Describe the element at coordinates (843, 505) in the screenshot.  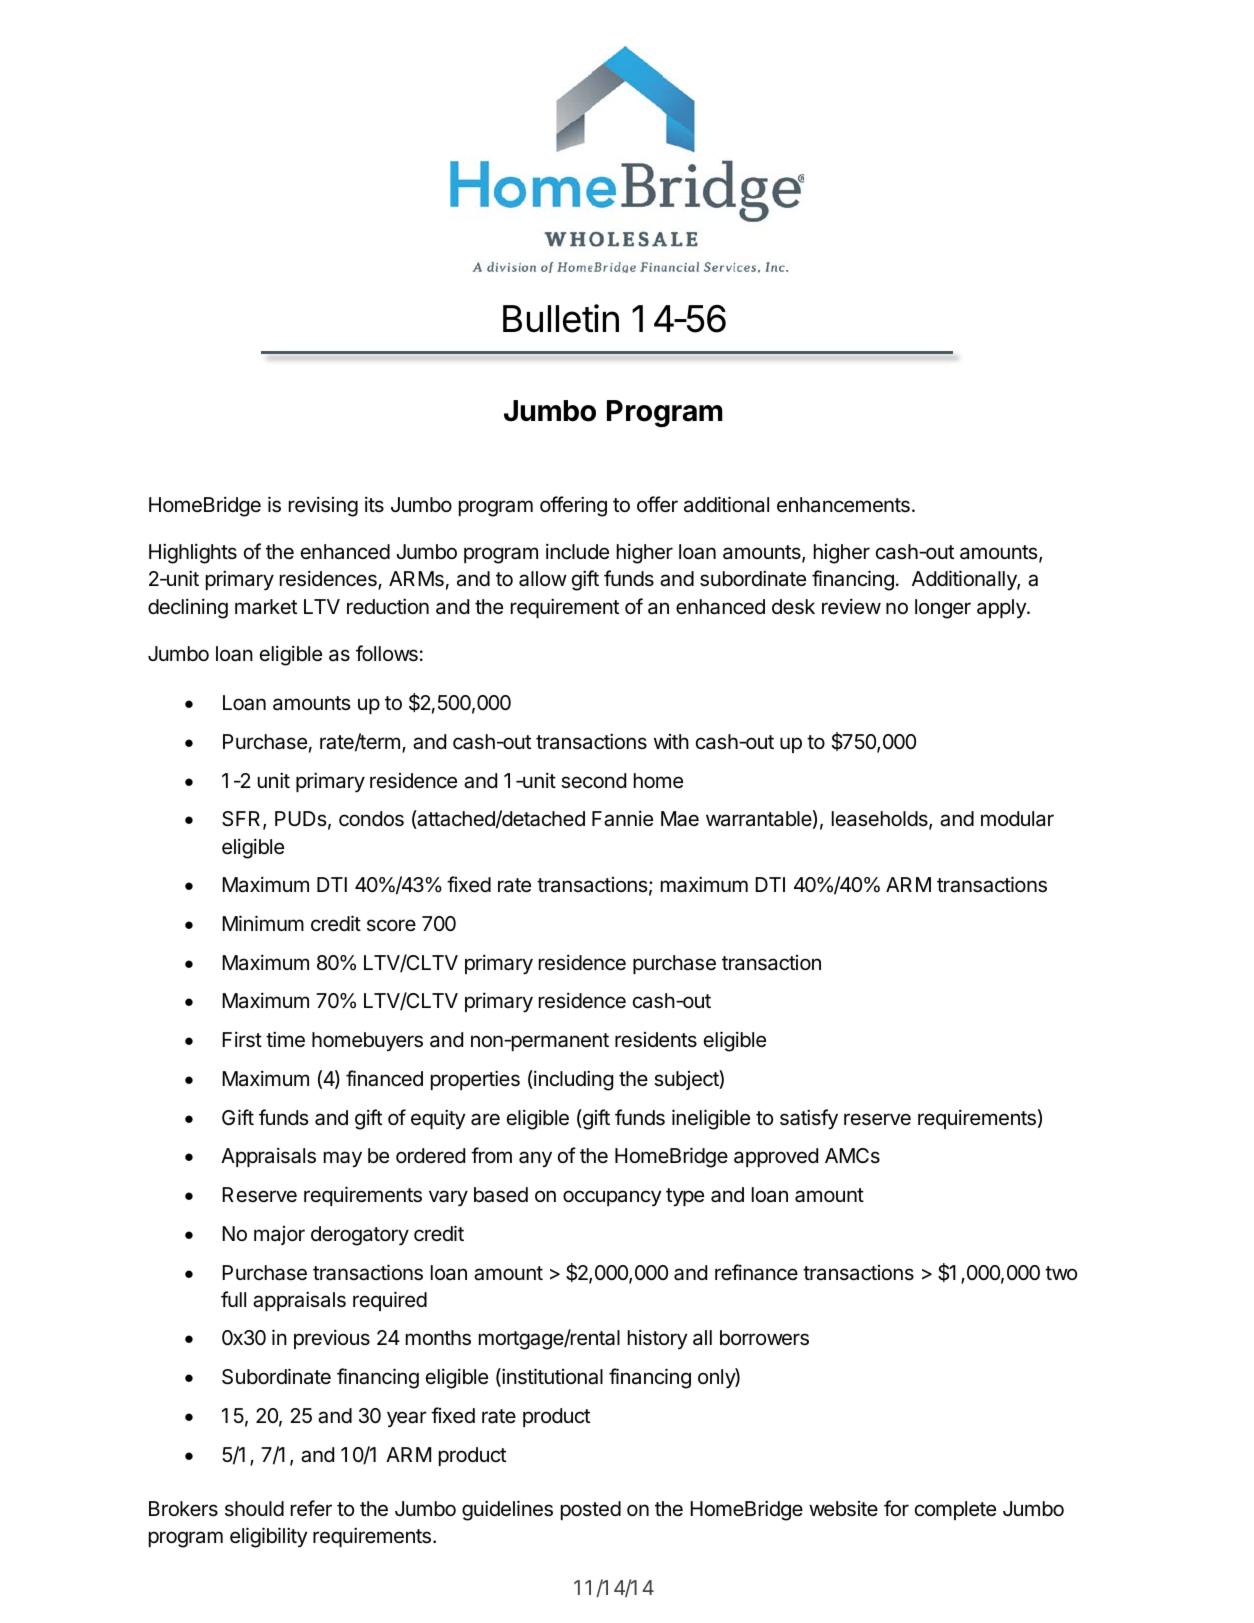
I see `enhancements` at that location.
